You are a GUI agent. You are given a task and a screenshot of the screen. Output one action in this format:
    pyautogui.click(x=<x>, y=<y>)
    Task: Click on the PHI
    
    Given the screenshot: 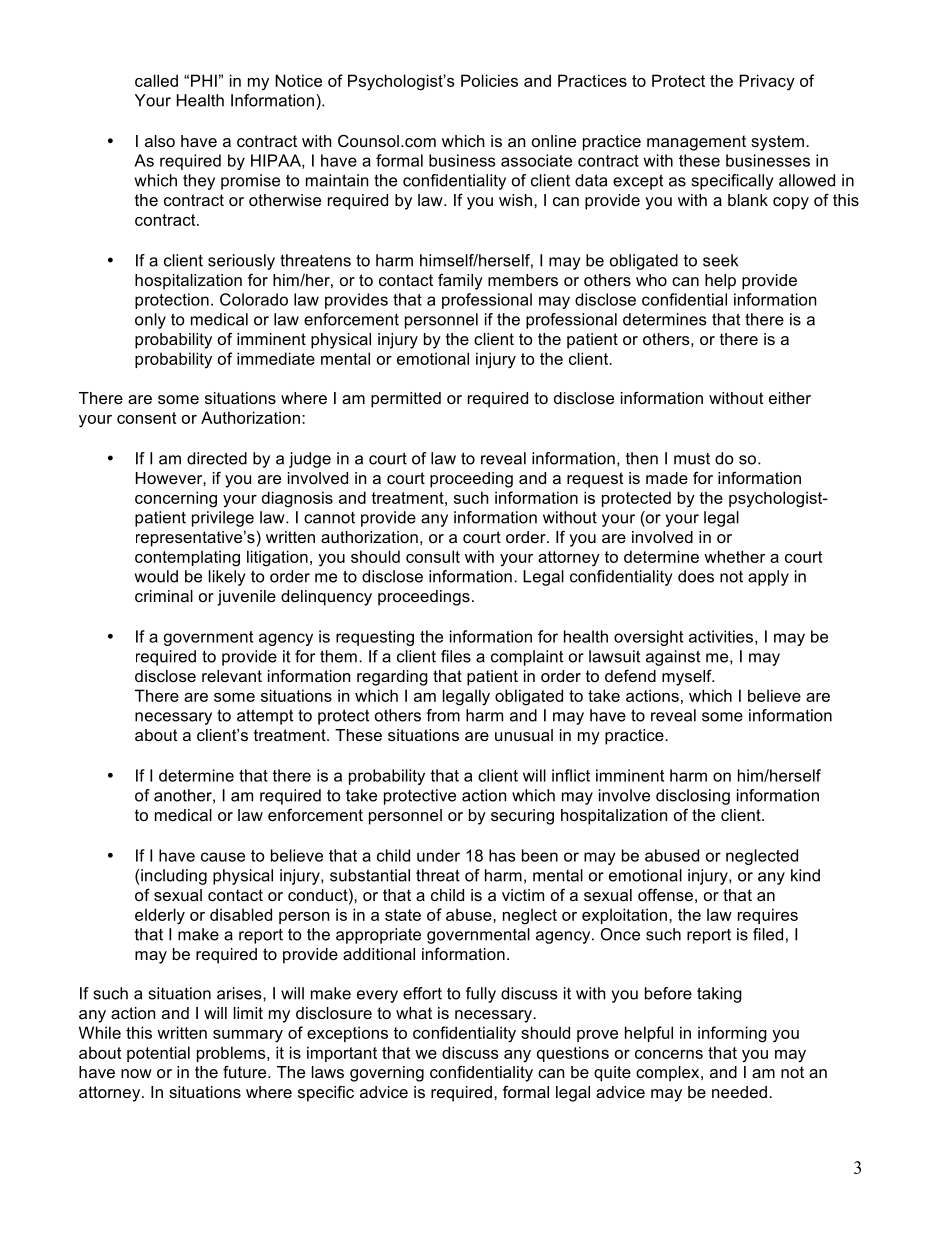 What is the action you would take?
    pyautogui.click(x=204, y=80)
